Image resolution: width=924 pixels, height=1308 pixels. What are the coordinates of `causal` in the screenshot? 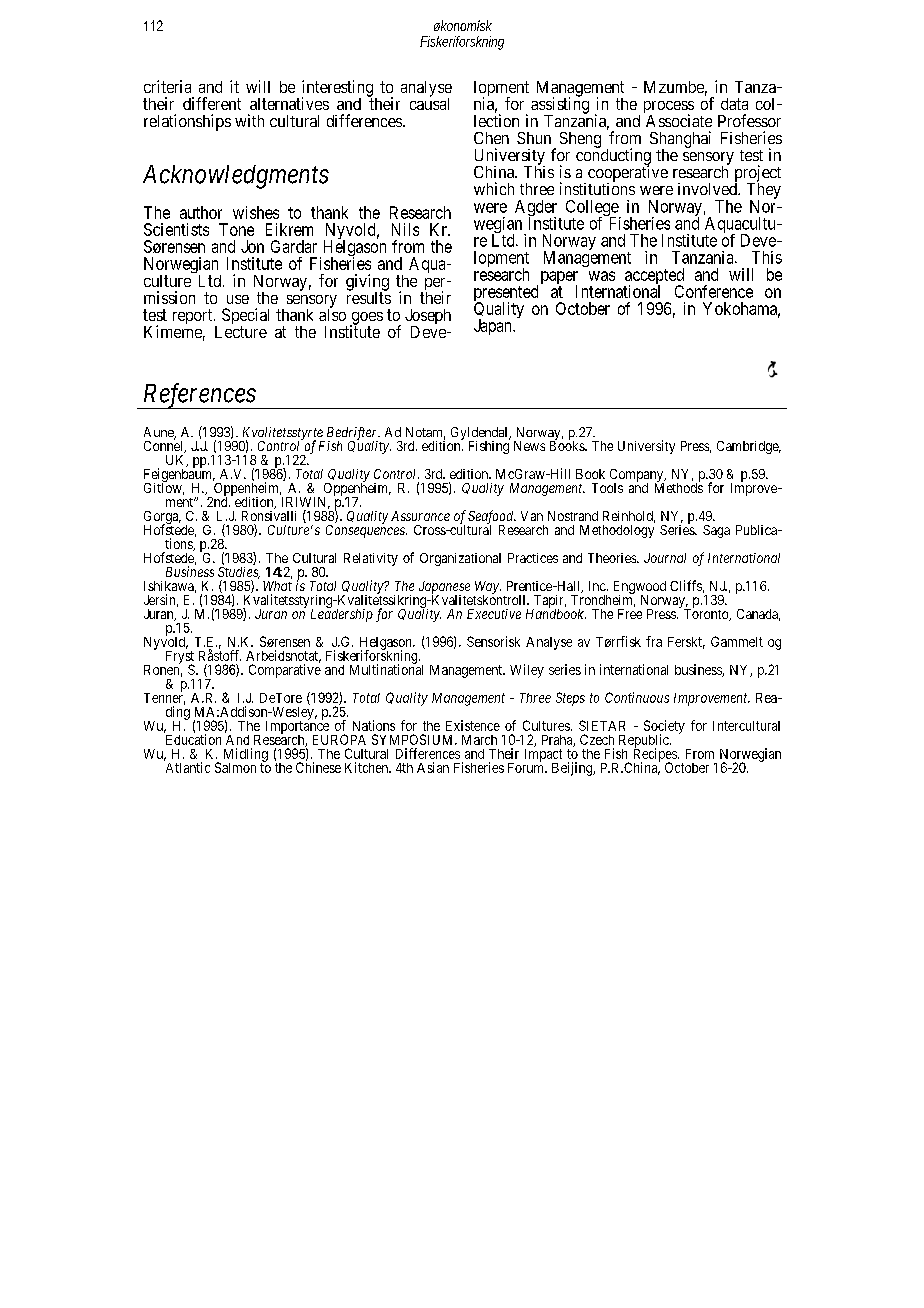 It's located at (429, 103).
